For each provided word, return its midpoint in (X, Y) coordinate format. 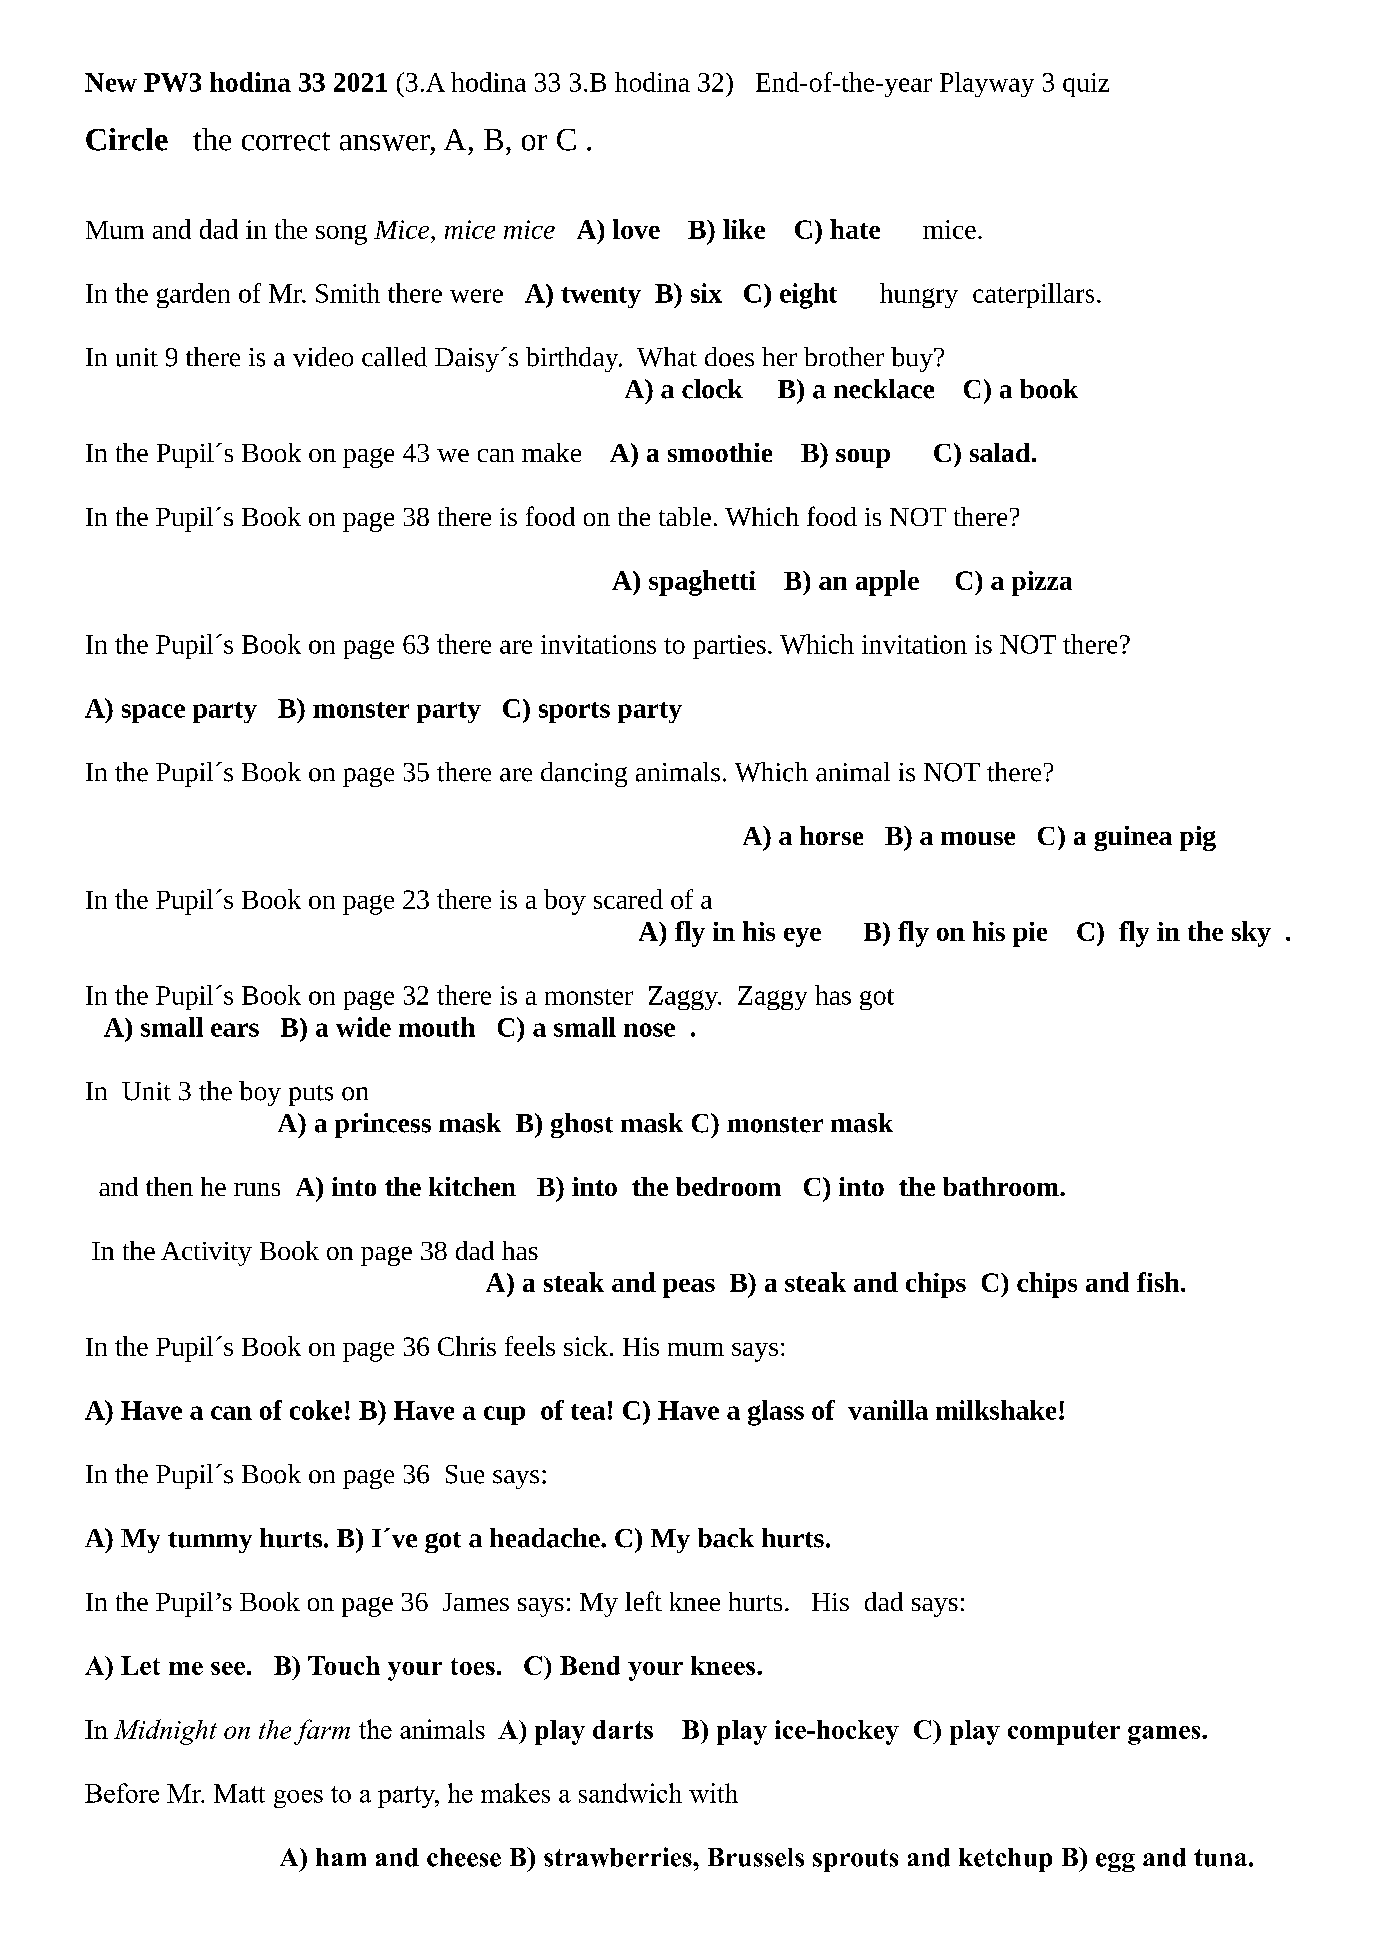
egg (1115, 1862)
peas (689, 1288)
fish (1159, 1282)
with (713, 1793)
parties (729, 647)
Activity (206, 1254)
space (153, 713)
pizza (1042, 583)
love (636, 229)
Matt (239, 1793)
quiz (1086, 85)
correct (286, 141)
